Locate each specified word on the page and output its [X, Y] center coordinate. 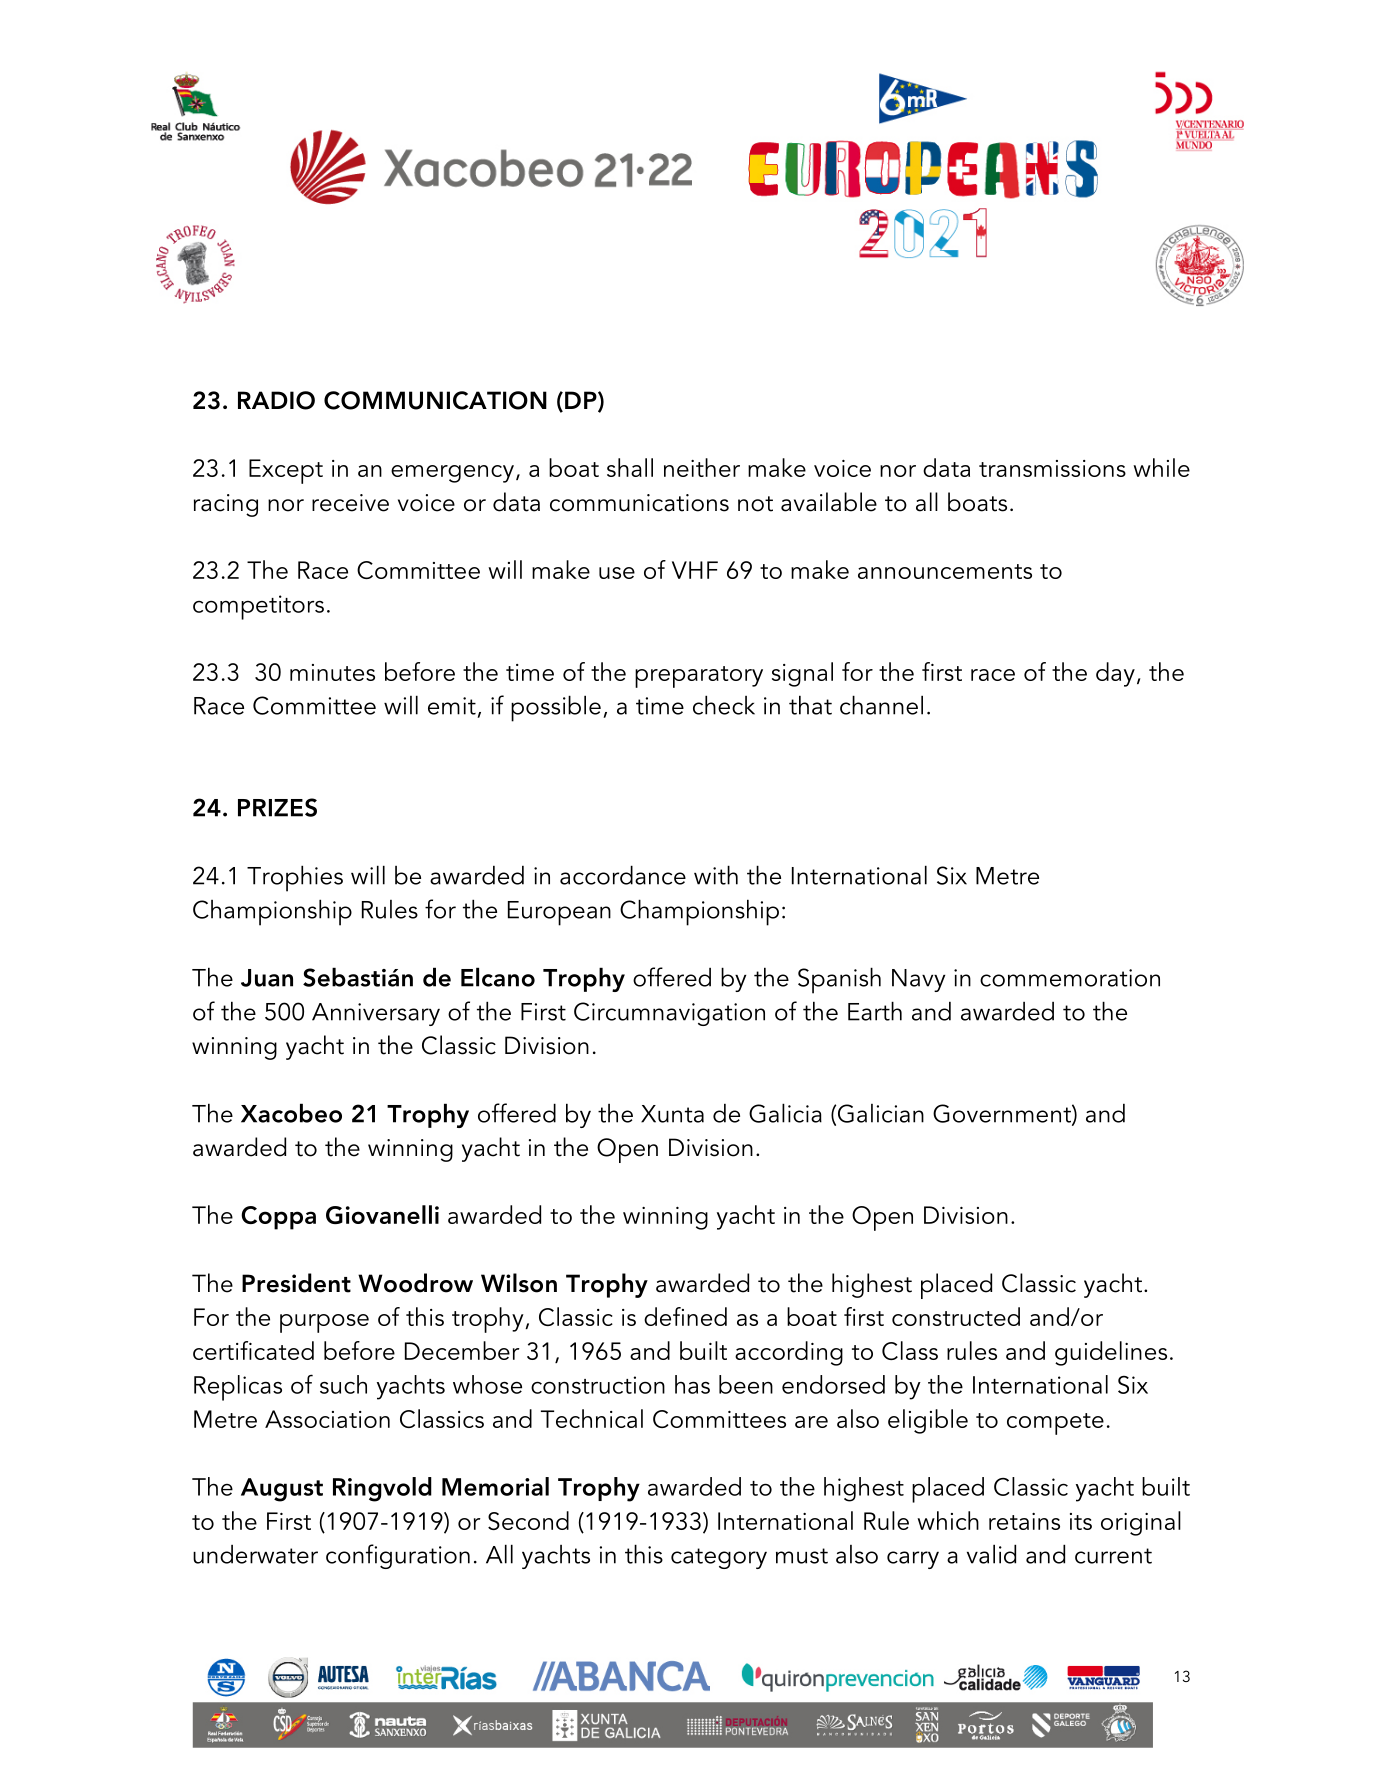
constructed [956, 1316]
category [719, 1558]
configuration [398, 1556]
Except [286, 471]
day [1115, 674]
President [296, 1283]
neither [702, 467]
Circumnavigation [669, 1014]
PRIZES [277, 807]
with [716, 875]
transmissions [1052, 468]
